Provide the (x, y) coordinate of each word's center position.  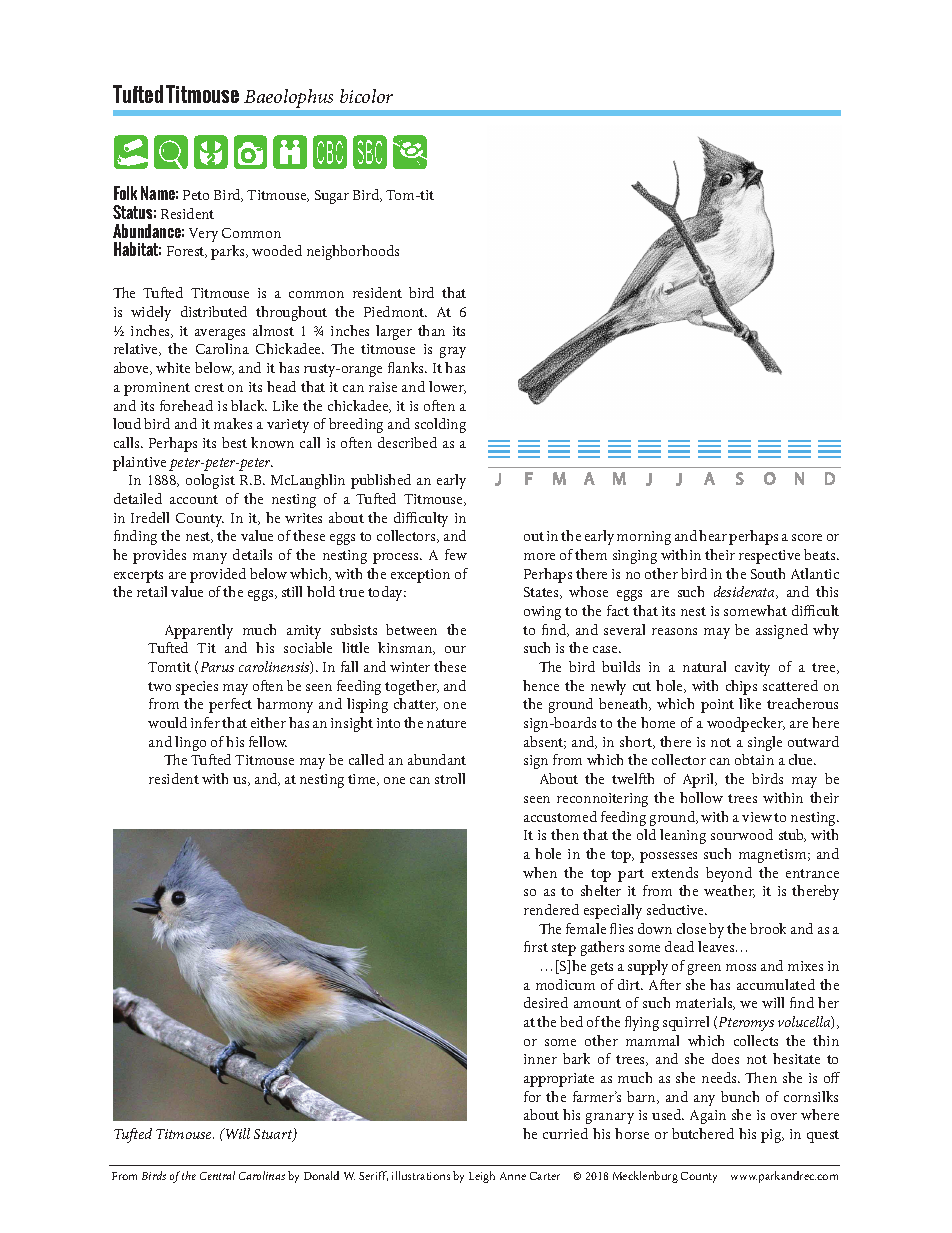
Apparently (199, 631)
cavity (752, 669)
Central (217, 1175)
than (431, 330)
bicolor (366, 96)
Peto (196, 195)
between (411, 629)
